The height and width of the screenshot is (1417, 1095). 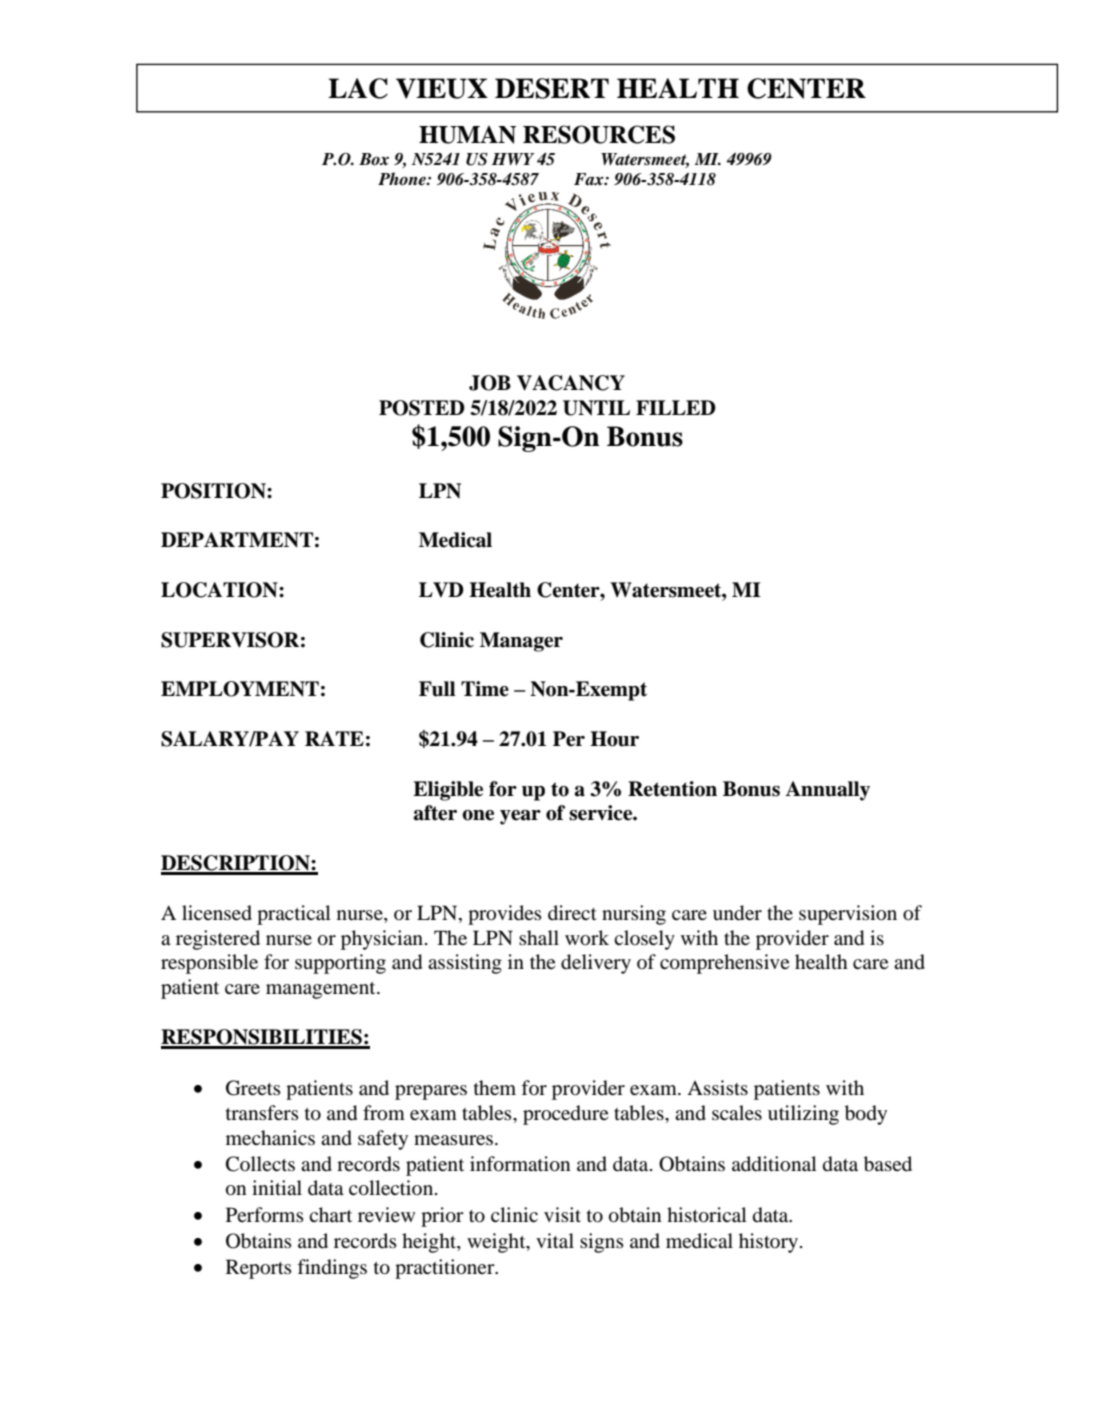 What do you see at coordinates (265, 1215) in the screenshot?
I see `Performs` at bounding box center [265, 1215].
